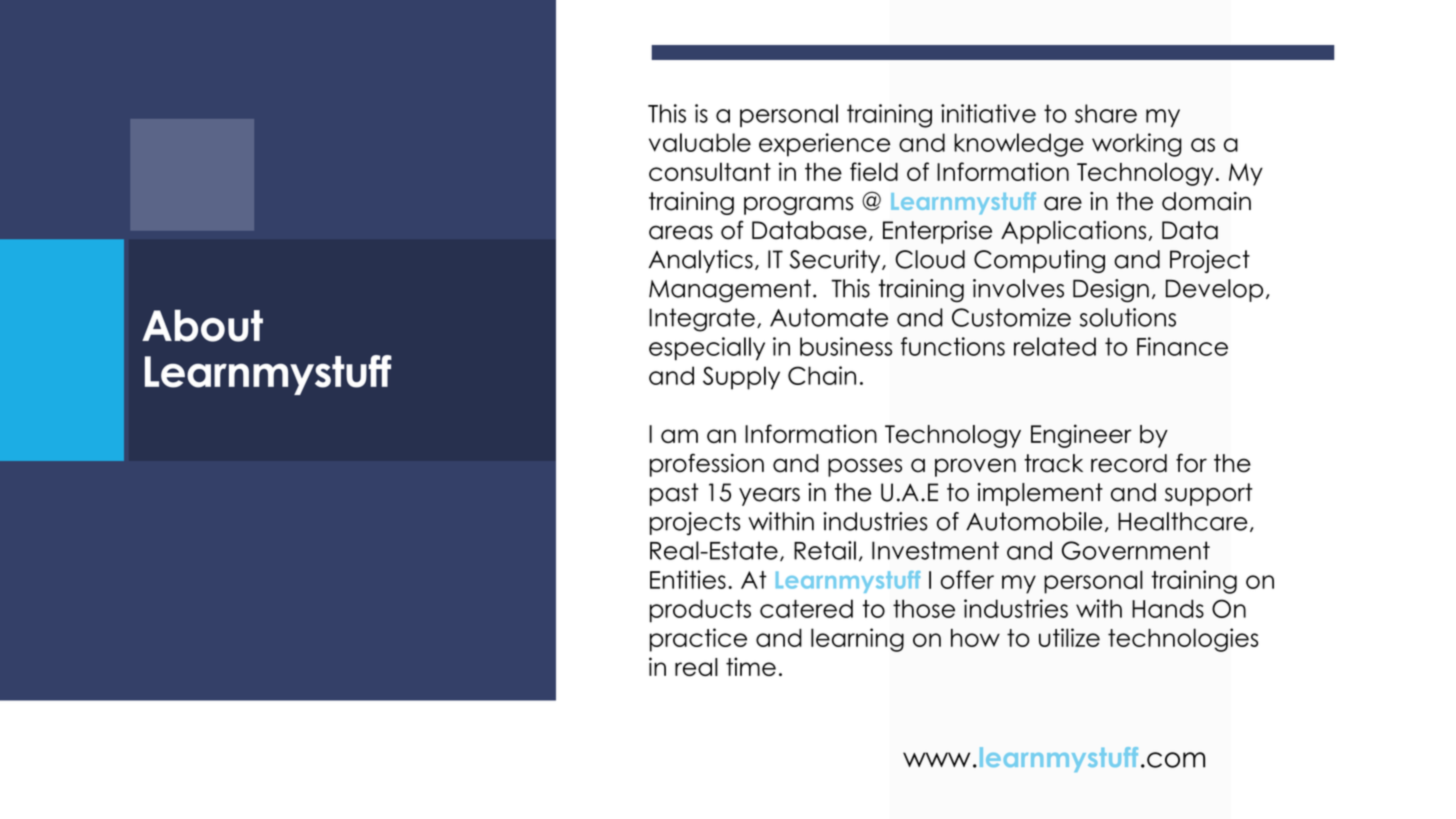 Image resolution: width=1456 pixels, height=819 pixels. Describe the element at coordinates (730, 291) in the document. I see `Management` at that location.
